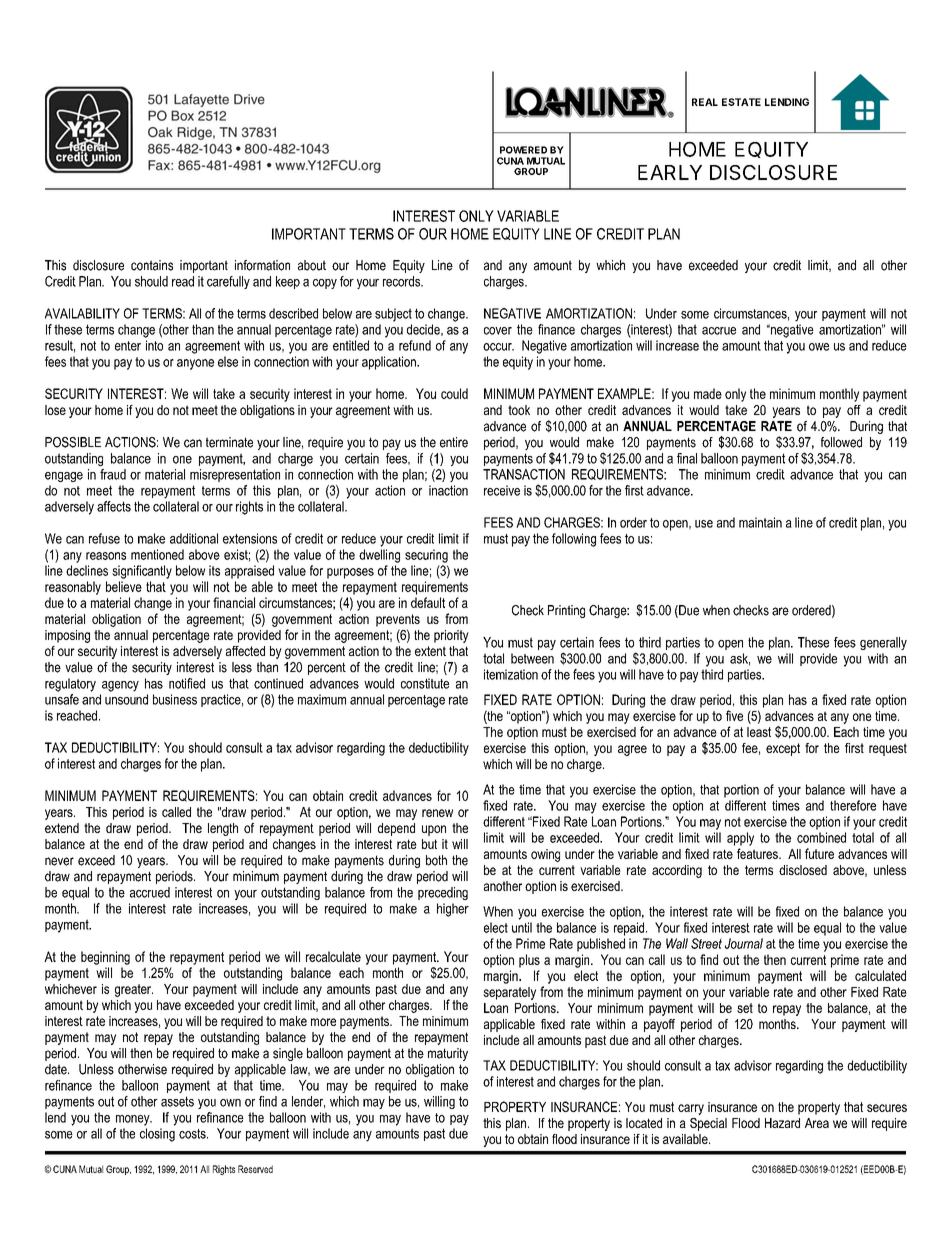  What do you see at coordinates (454, 442) in the screenshot?
I see `entire` at bounding box center [454, 442].
